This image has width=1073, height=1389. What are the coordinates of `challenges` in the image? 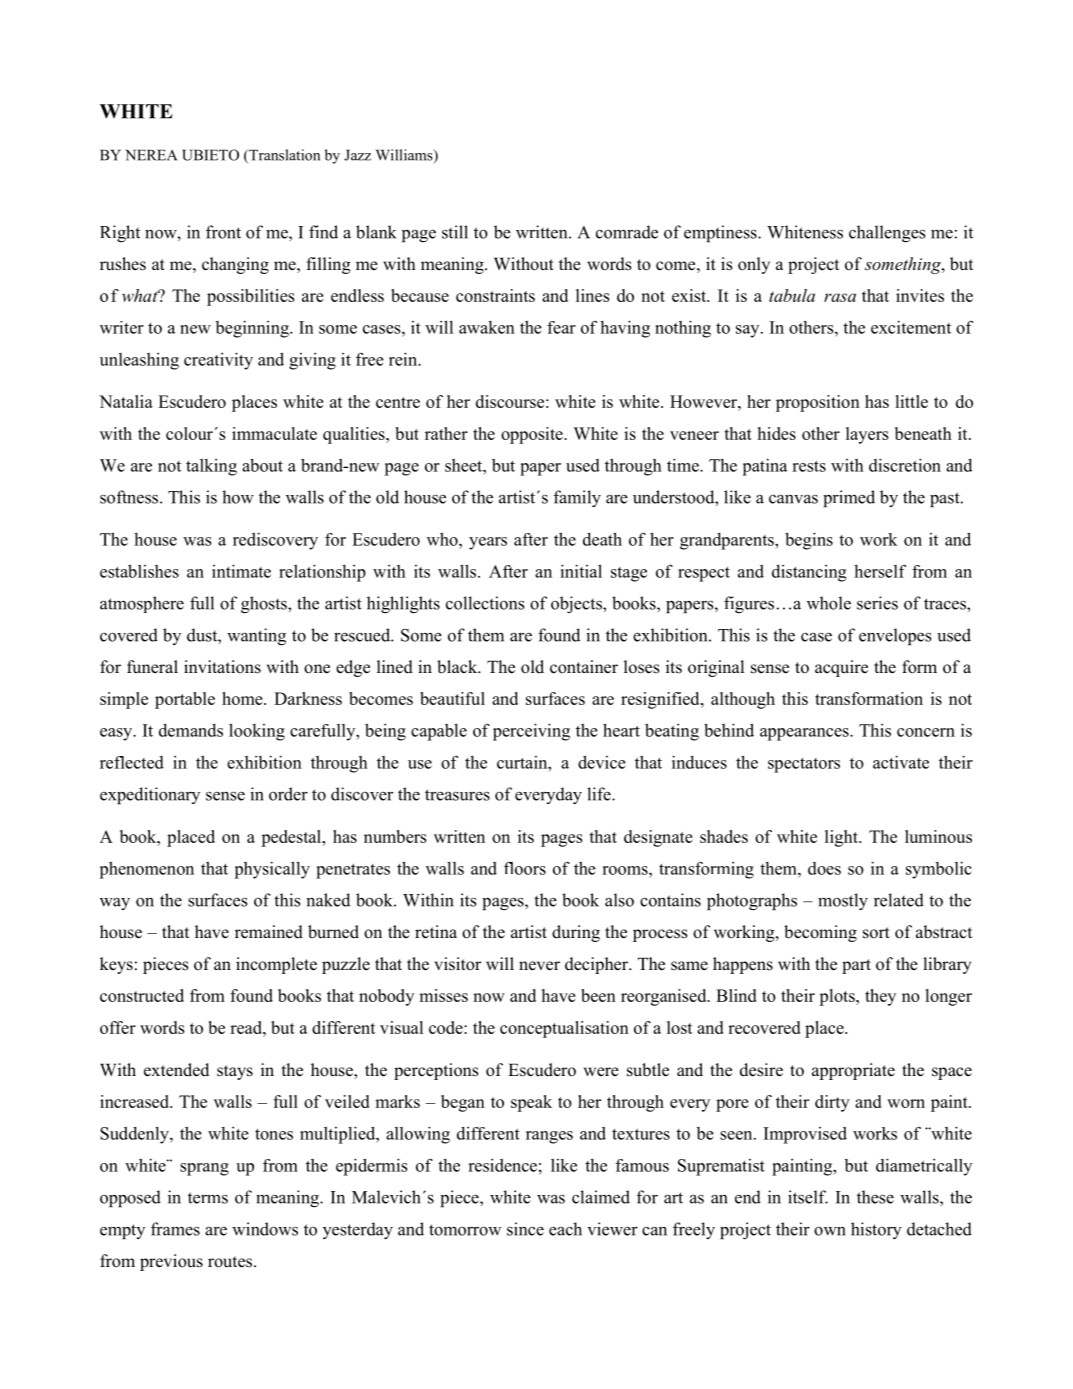 It's located at (887, 233).
